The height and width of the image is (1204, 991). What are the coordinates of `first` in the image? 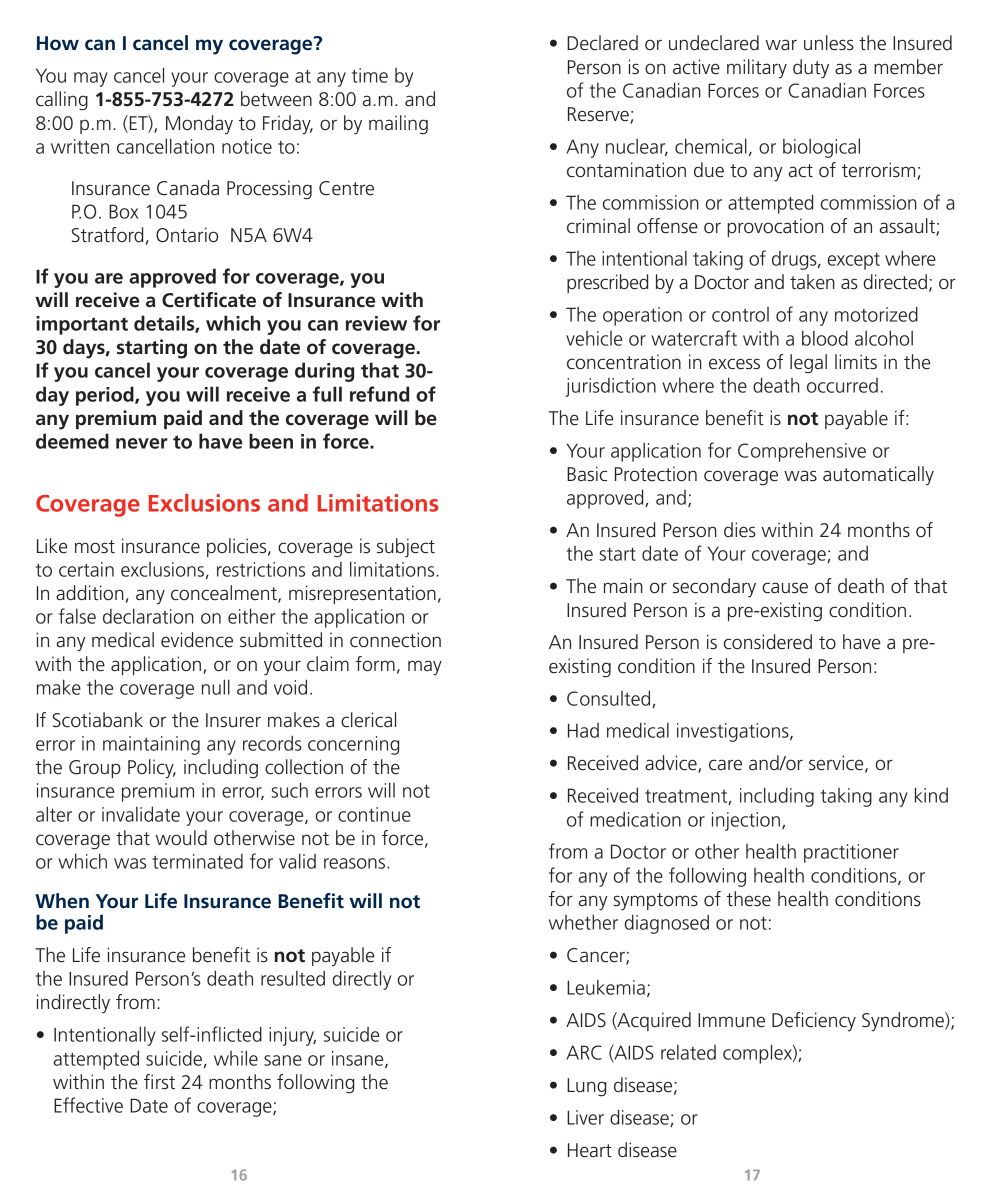 It's located at (159, 1082).
